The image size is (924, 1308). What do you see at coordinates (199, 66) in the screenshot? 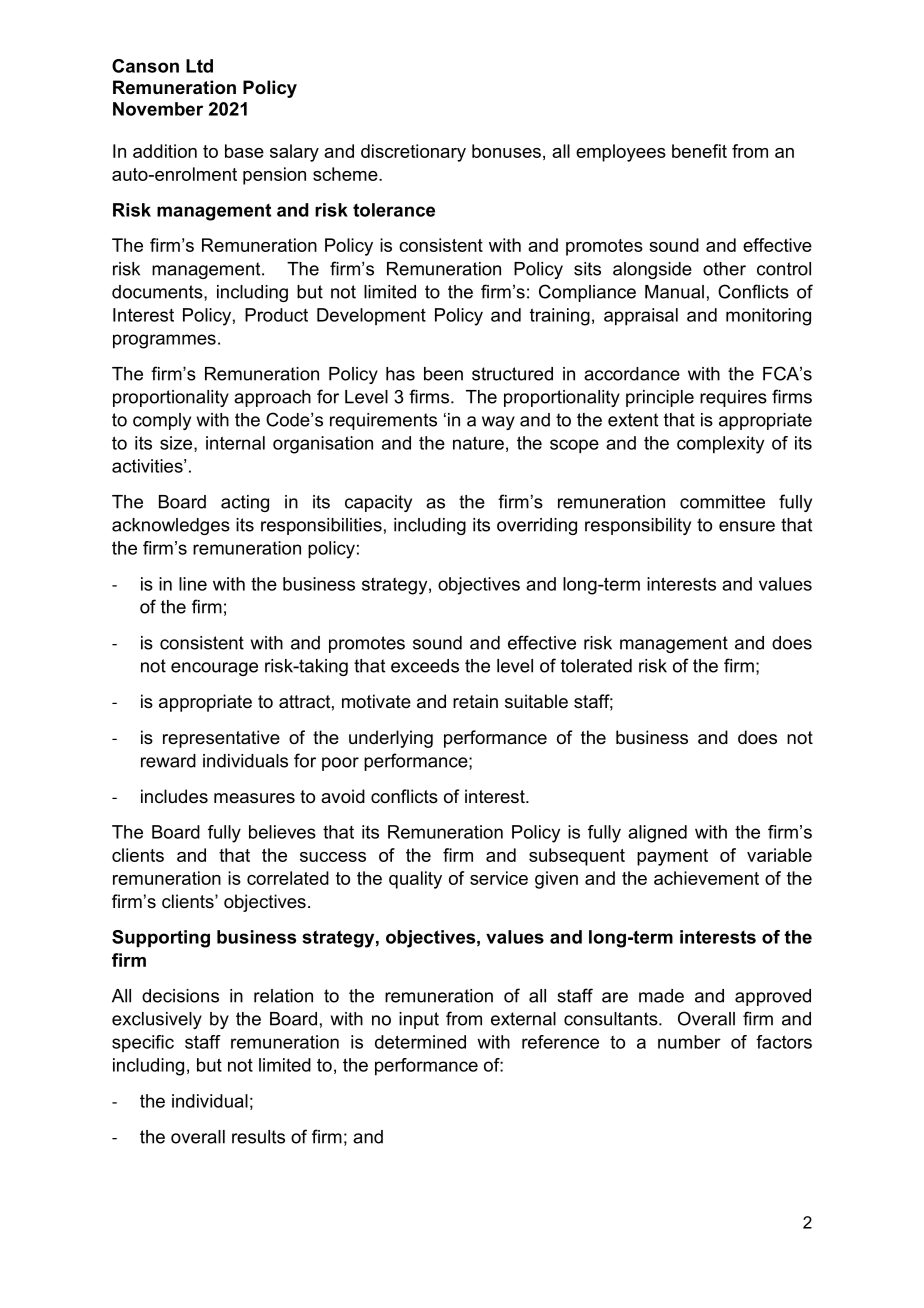
I see `Ltd` at bounding box center [199, 66].
